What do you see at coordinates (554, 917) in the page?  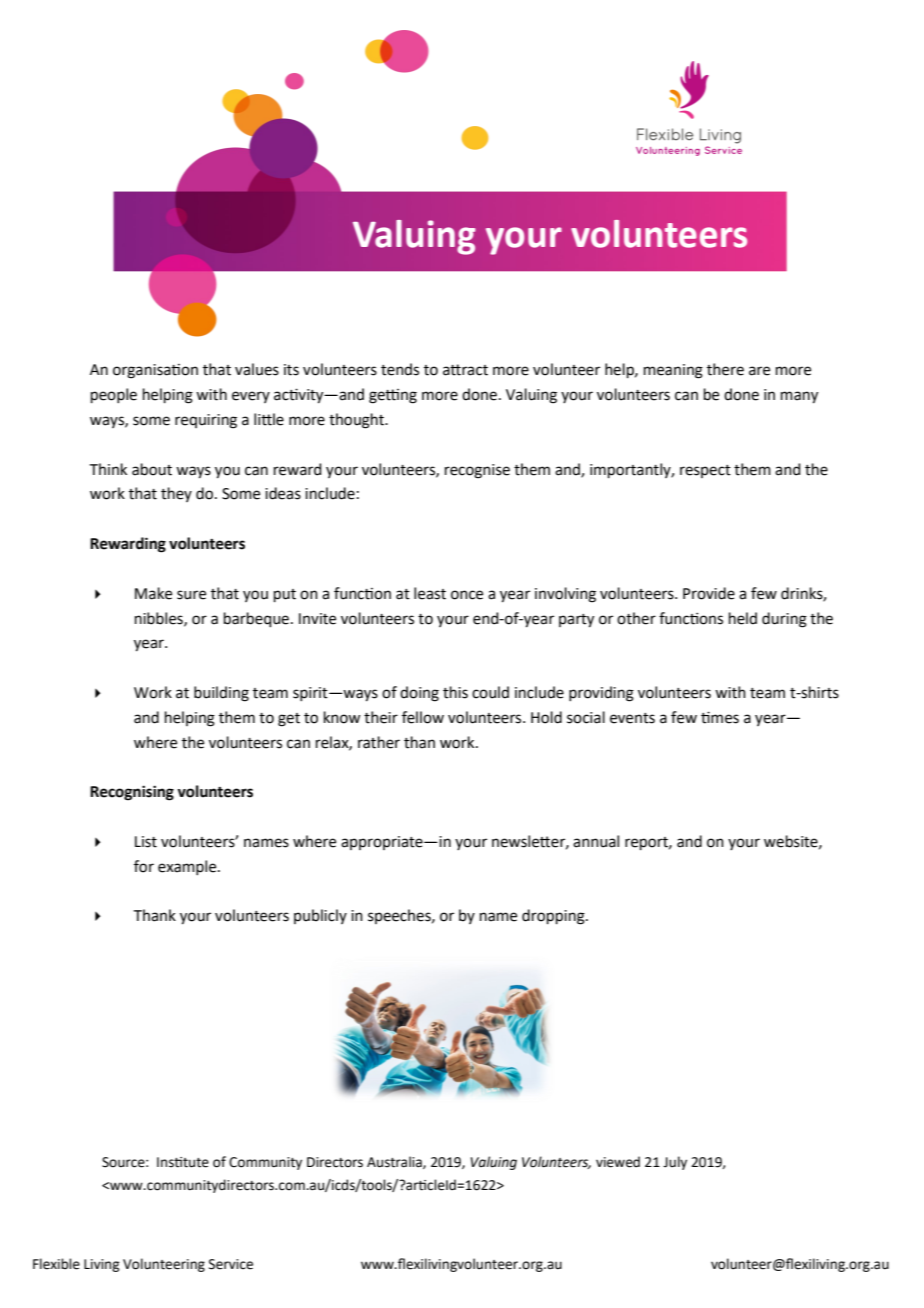 I see `dropping` at bounding box center [554, 917].
